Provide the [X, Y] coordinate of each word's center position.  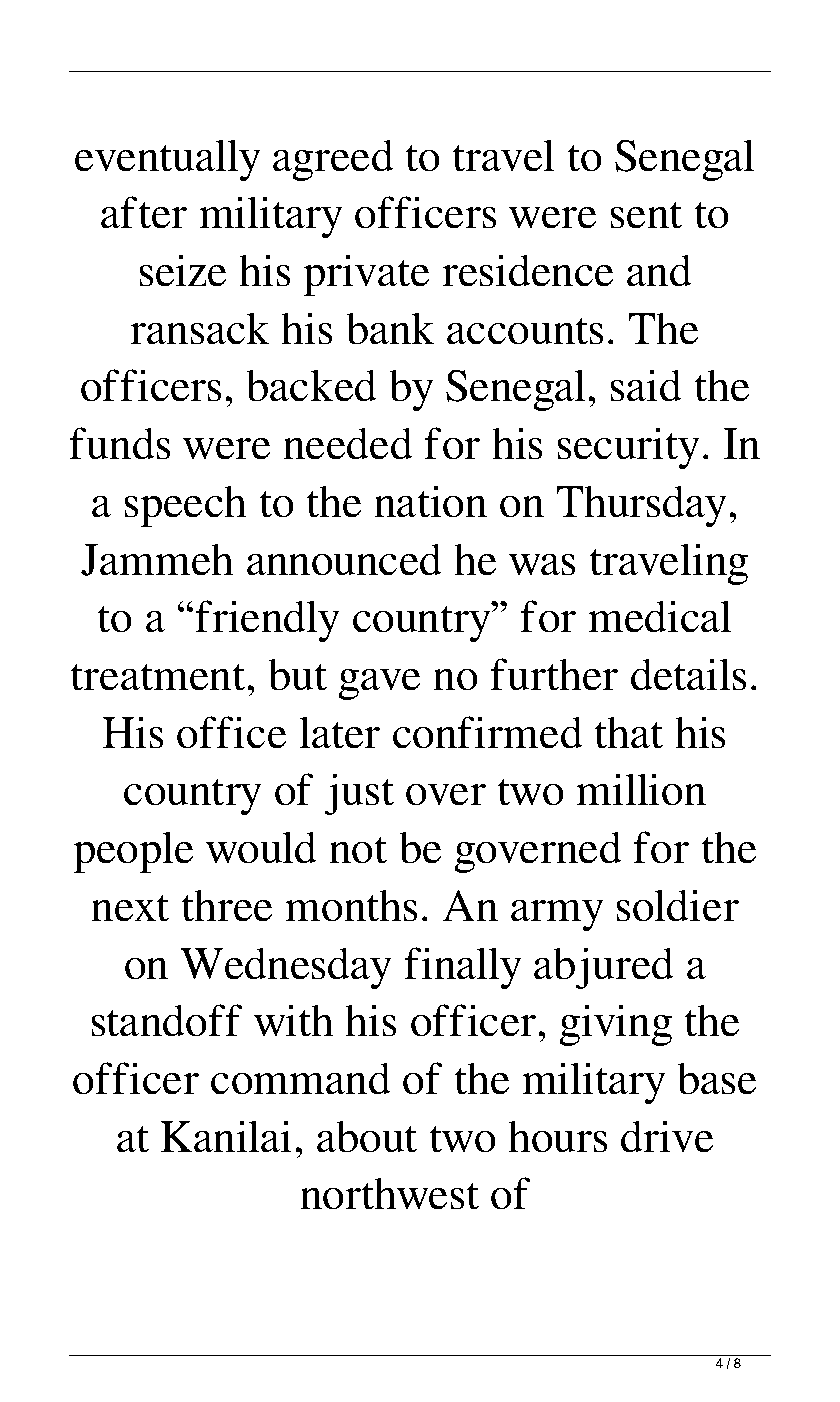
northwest [389, 1193]
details [689, 674]
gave [379, 684]
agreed [333, 160]
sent [646, 215]
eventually [168, 160]
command [301, 1078]
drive [667, 1136]
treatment [159, 677]
